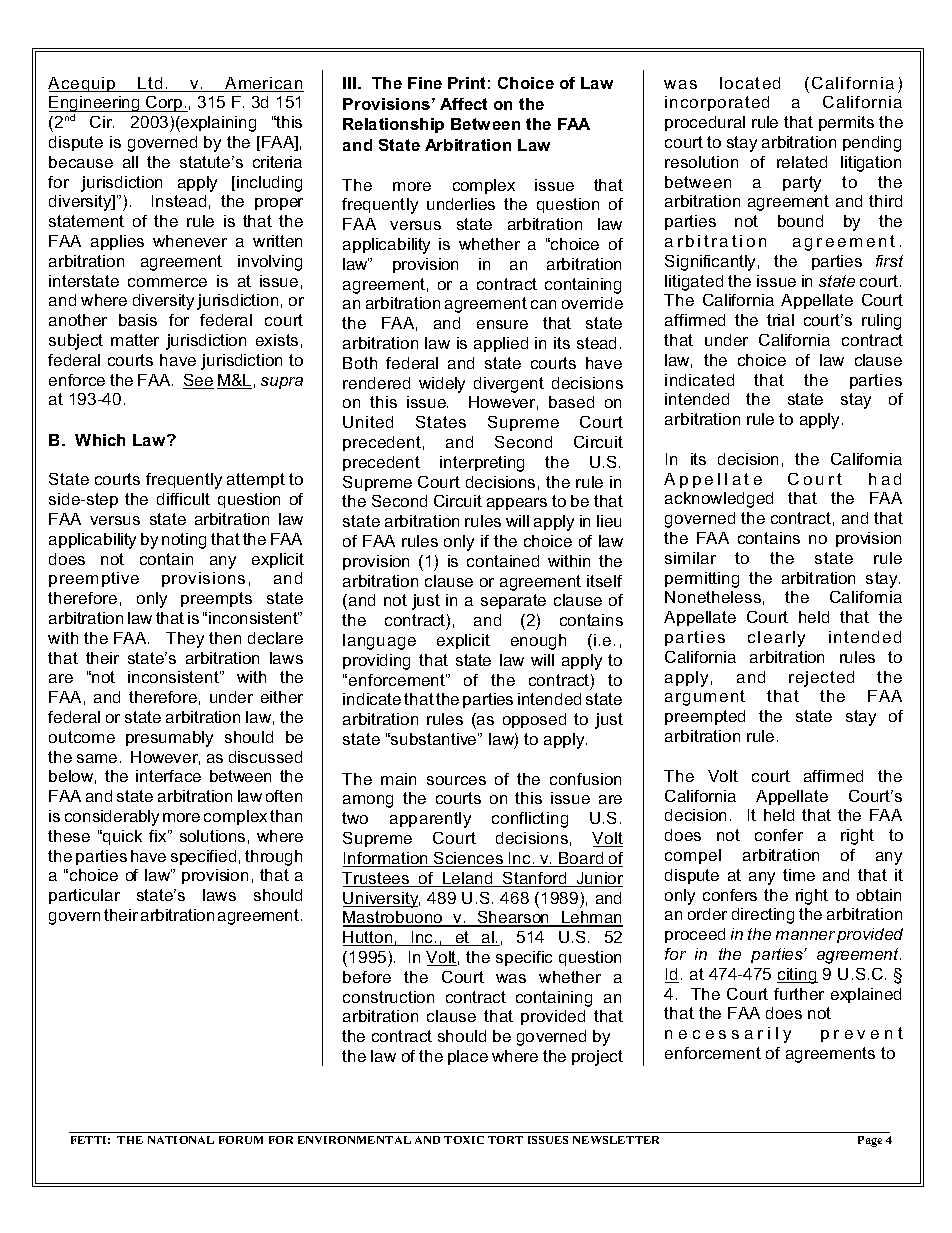  What do you see at coordinates (776, 639) in the page?
I see `clearly` at bounding box center [776, 639].
